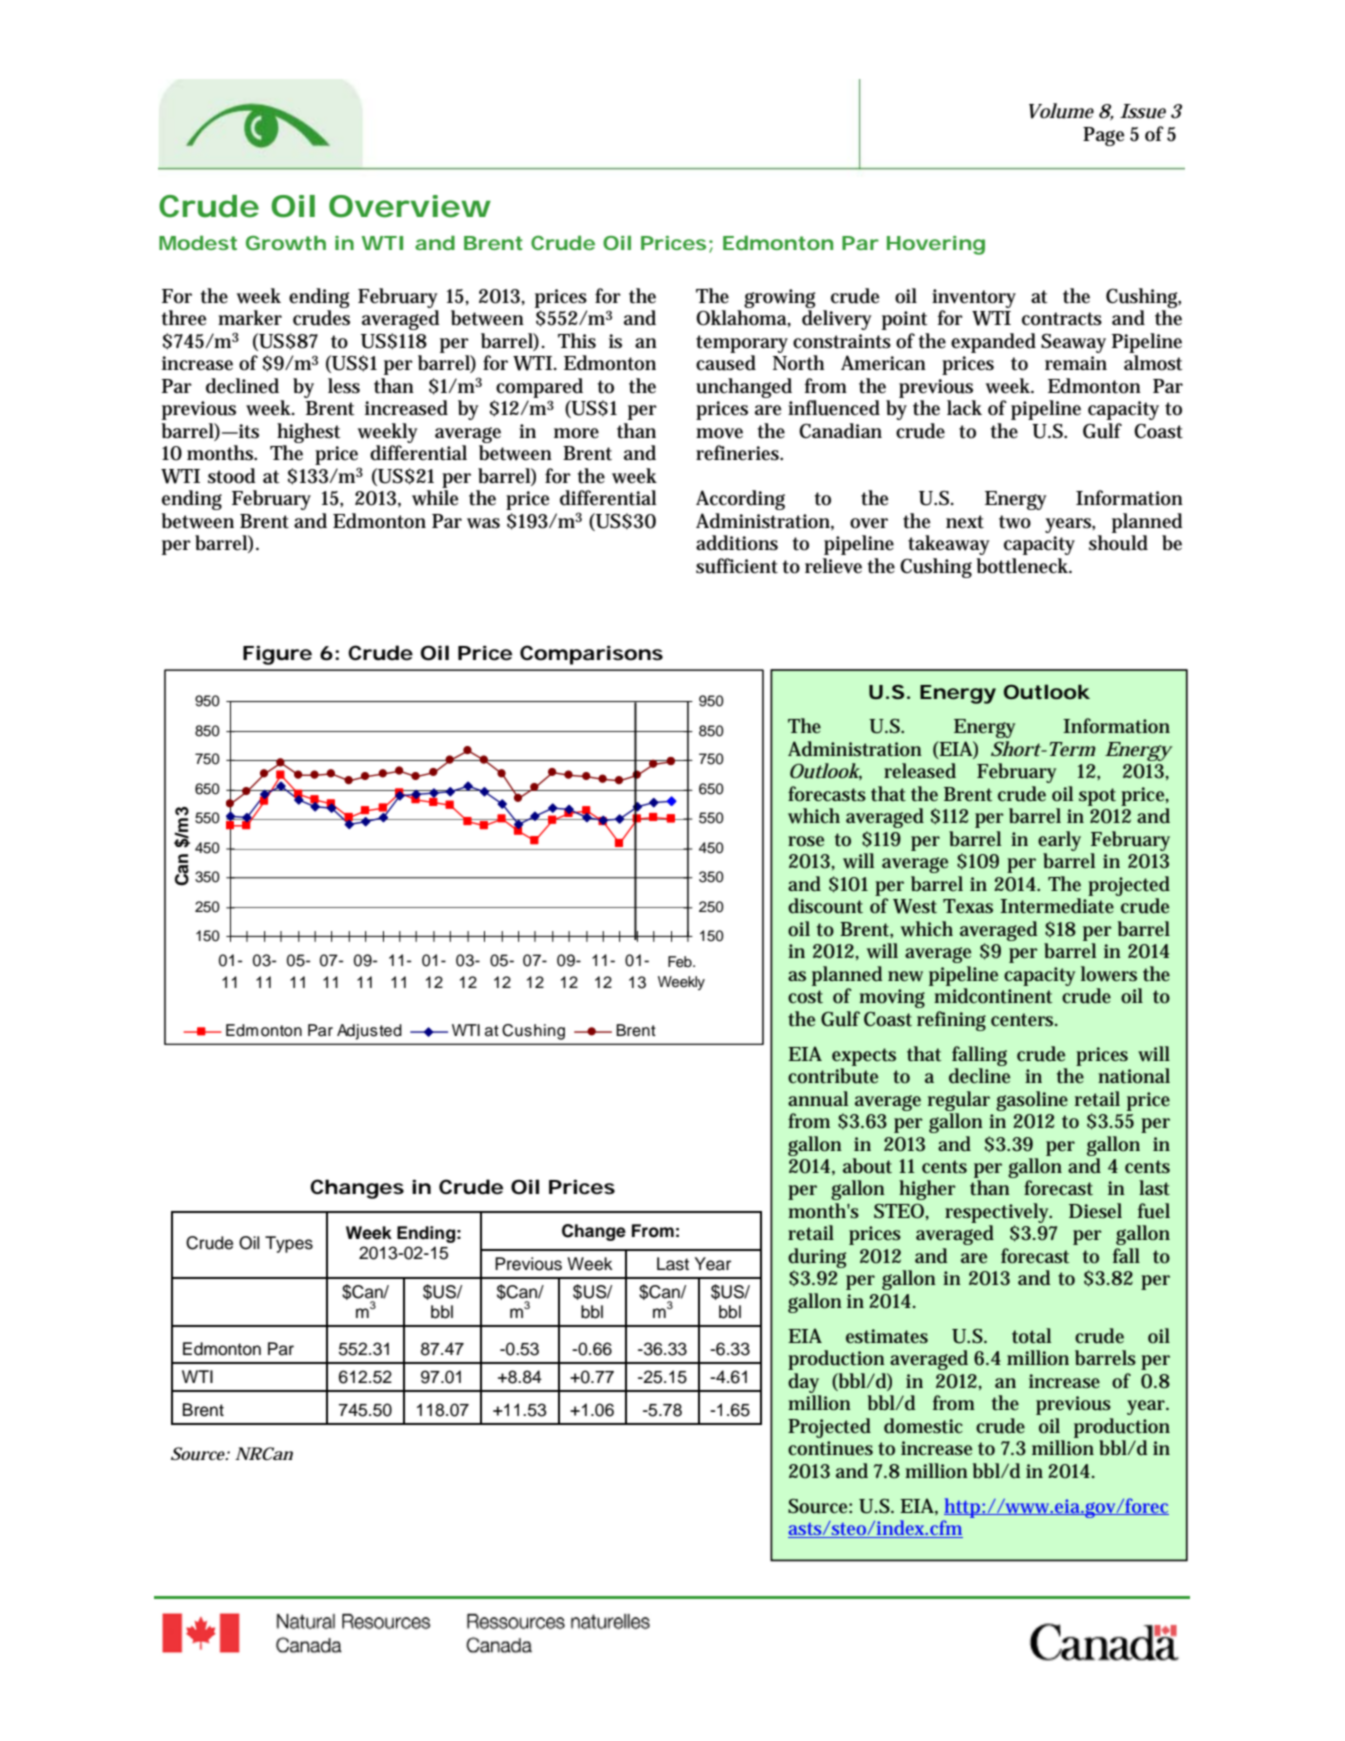 The width and height of the screenshot is (1345, 1741). Describe the element at coordinates (806, 841) in the screenshot. I see `rose` at that location.
